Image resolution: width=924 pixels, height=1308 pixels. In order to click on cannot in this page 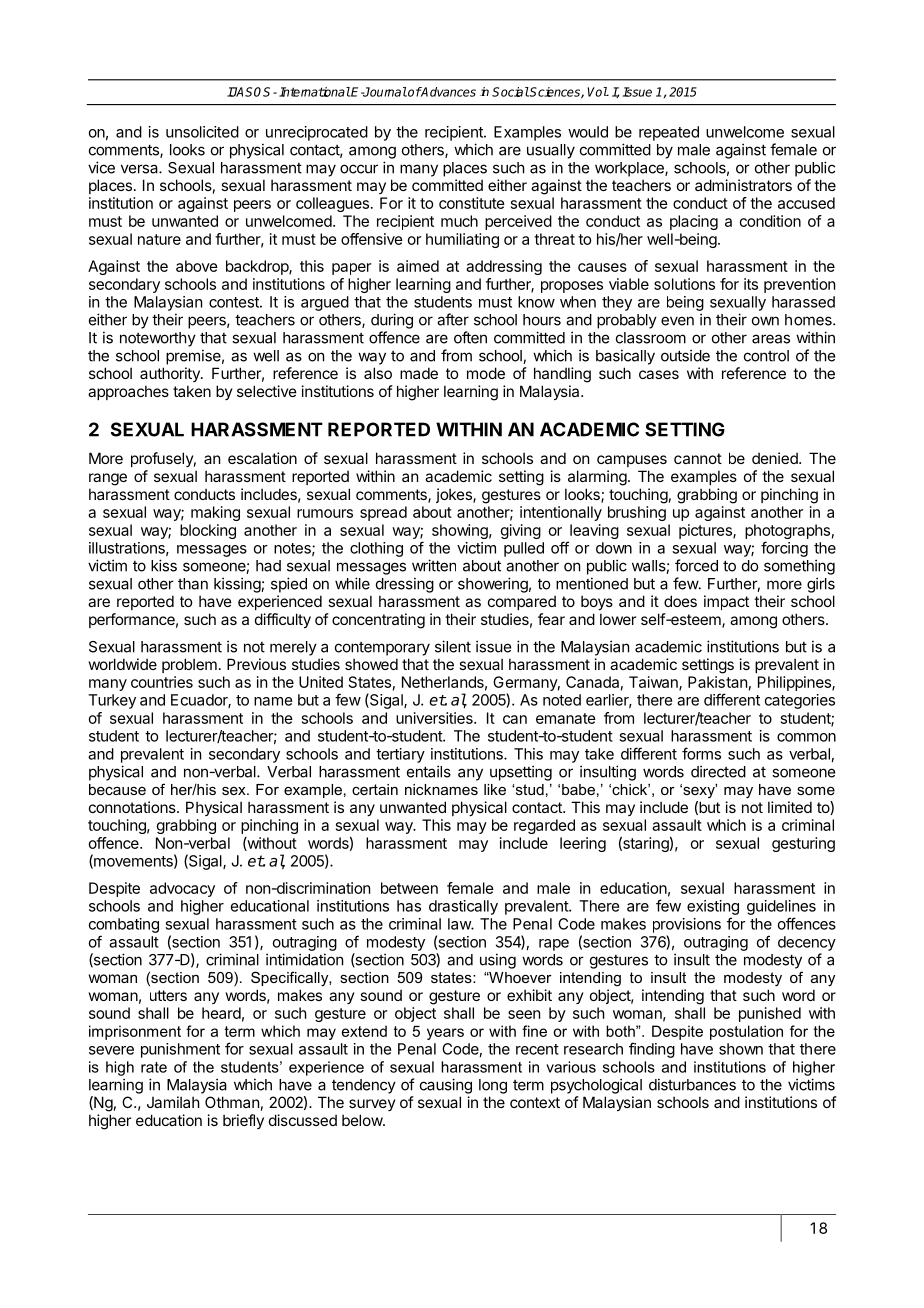, I will do `click(698, 458)`.
